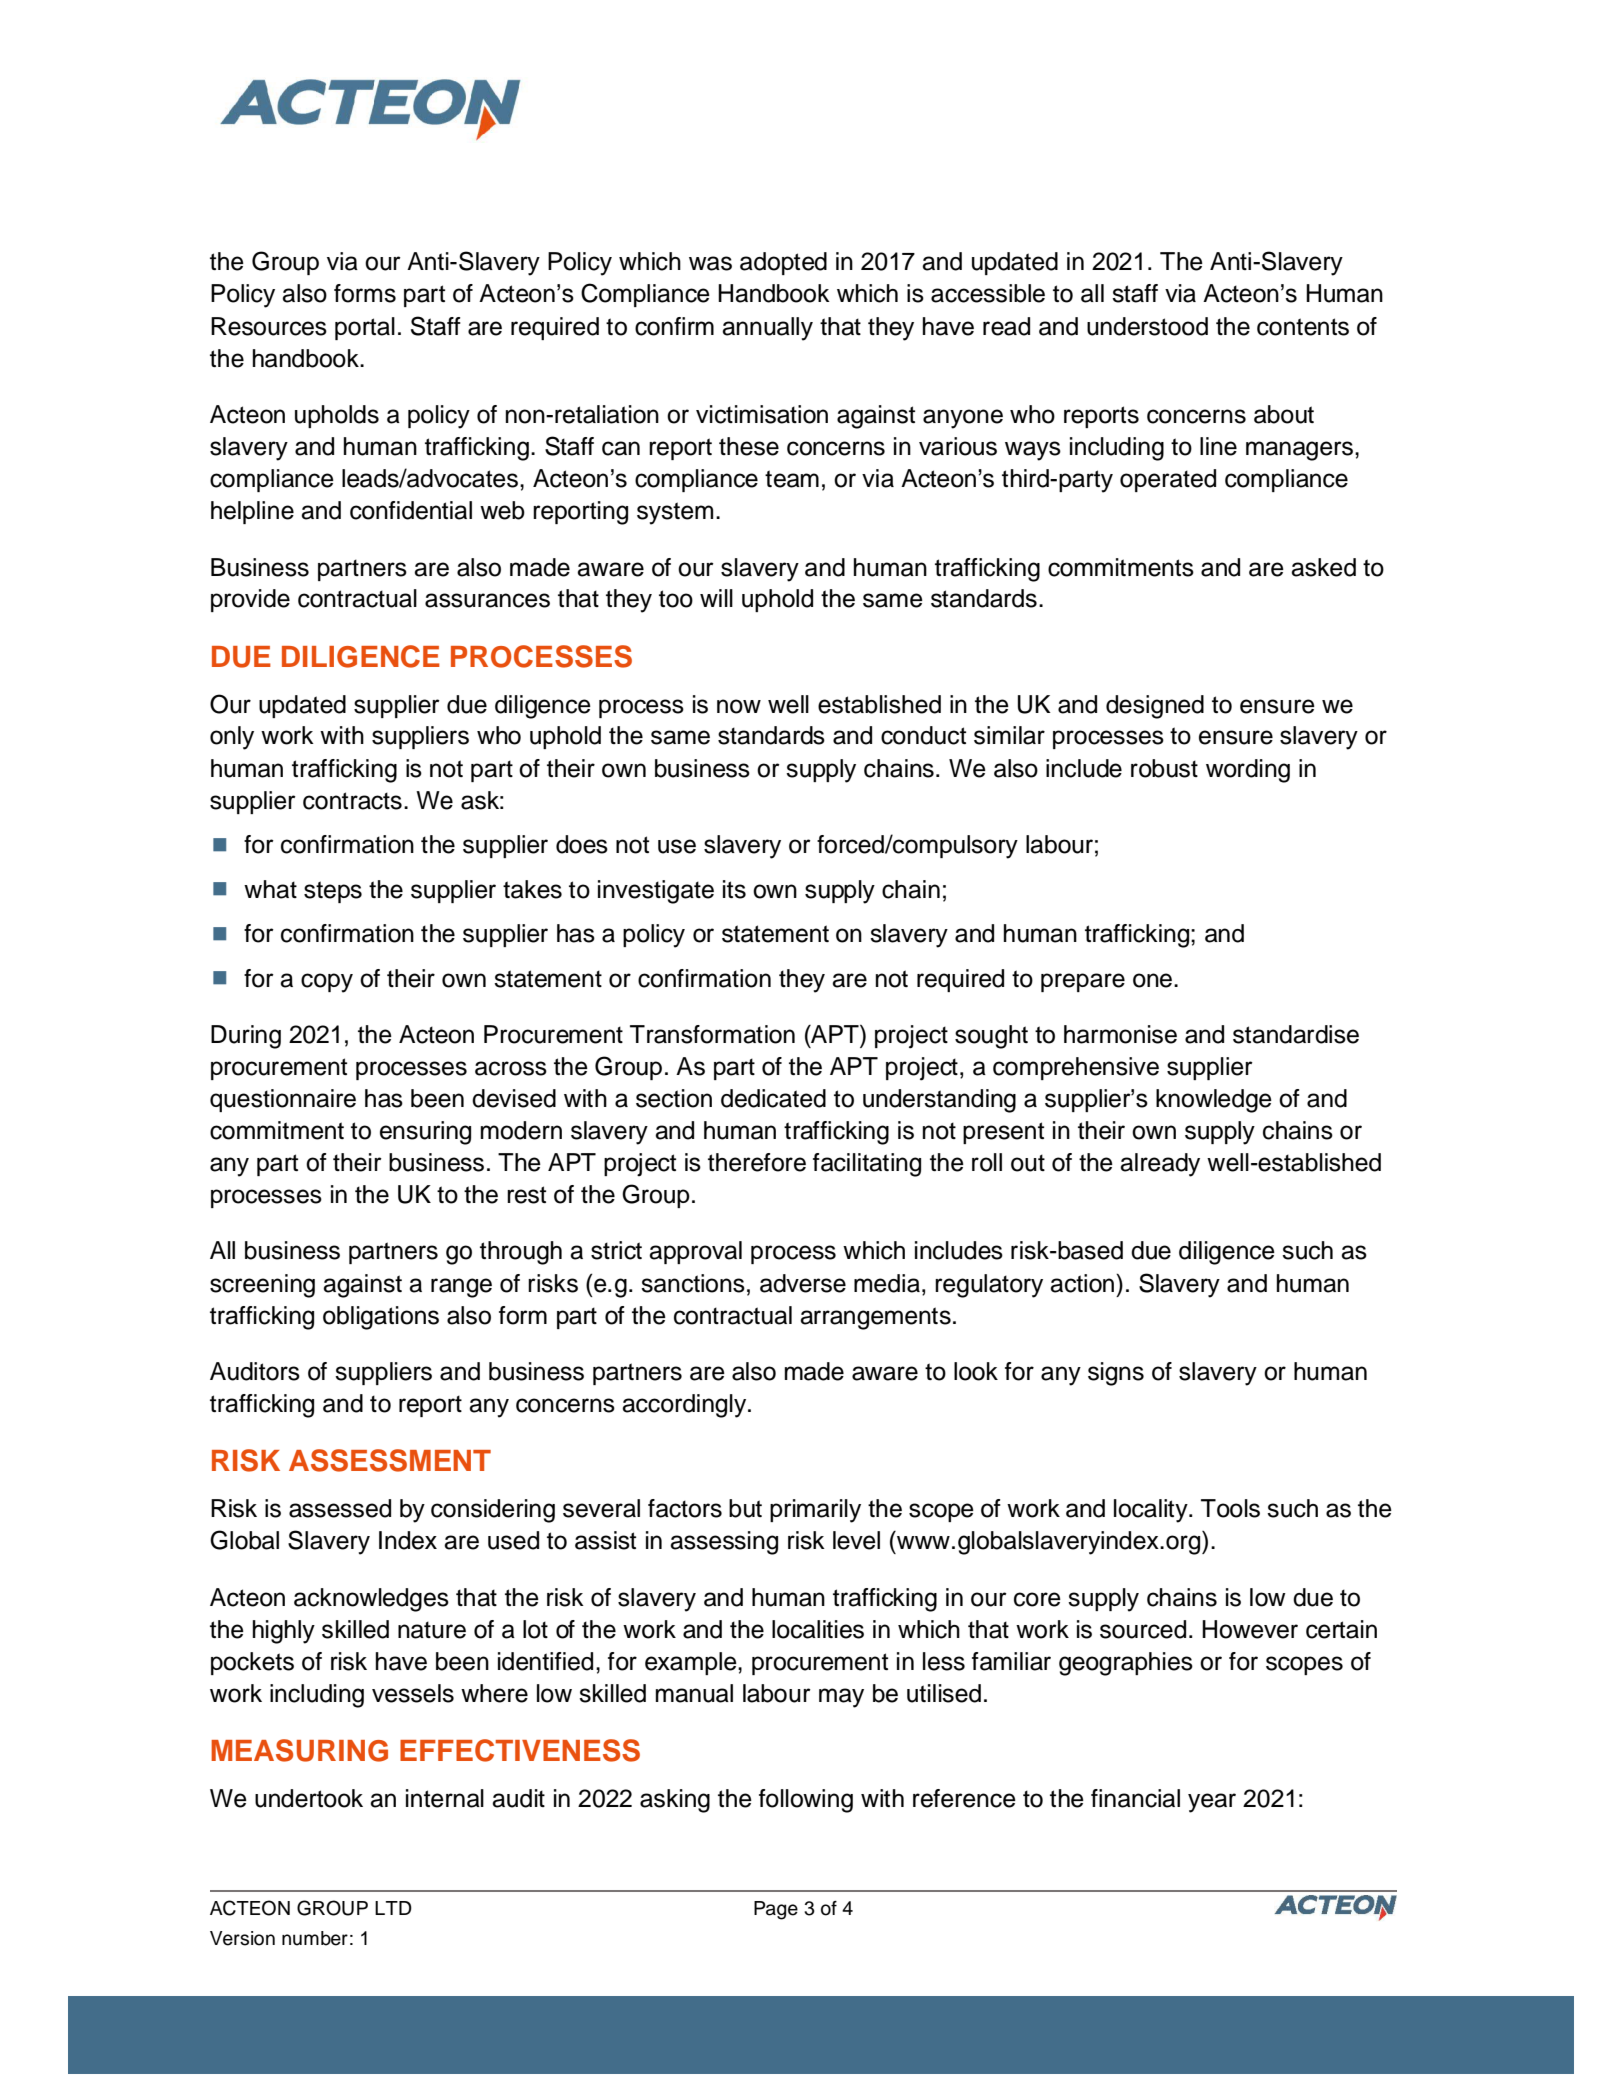 Image resolution: width=1603 pixels, height=2075 pixels. I want to click on year, so click(1212, 1803).
